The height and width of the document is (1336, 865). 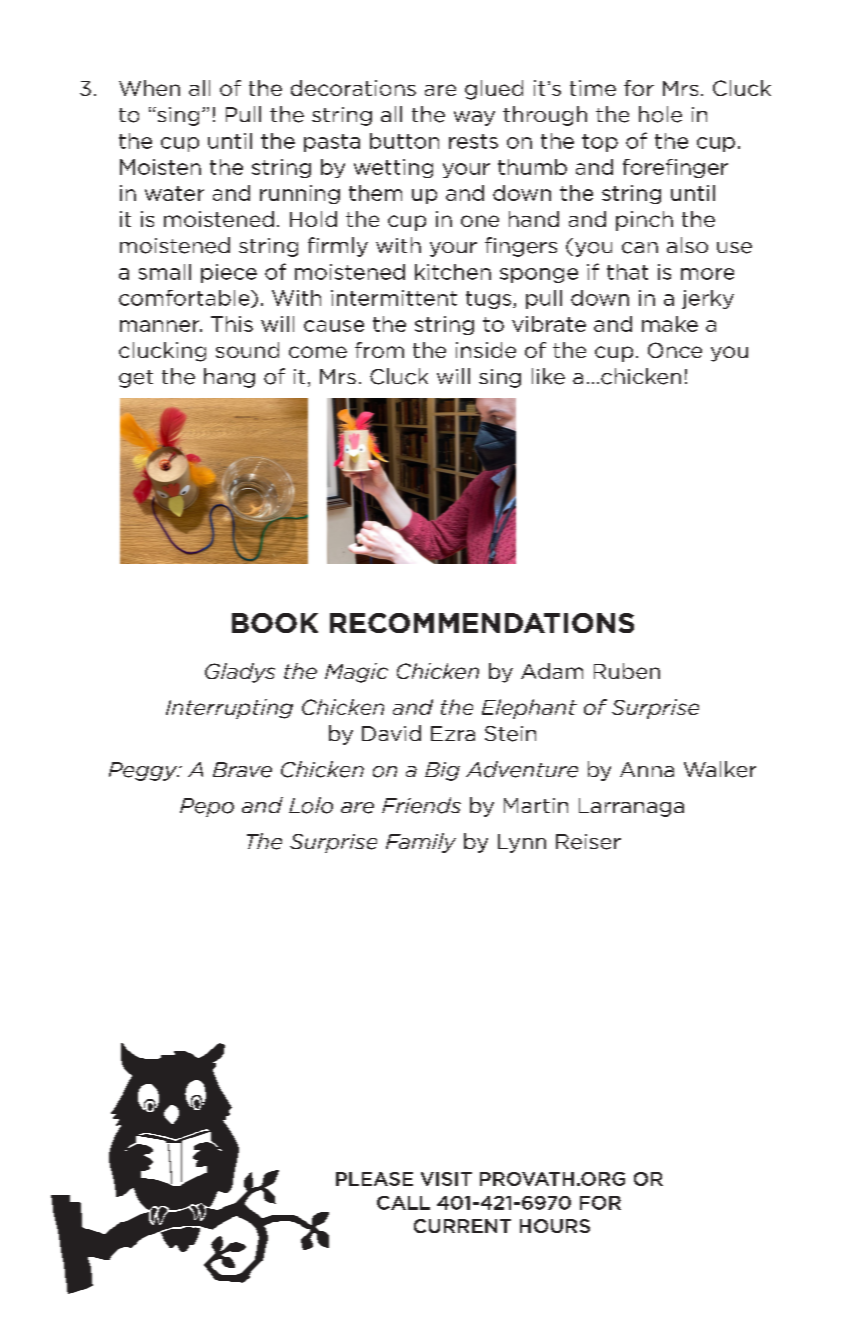 What do you see at coordinates (421, 843) in the document?
I see `Family` at bounding box center [421, 843].
